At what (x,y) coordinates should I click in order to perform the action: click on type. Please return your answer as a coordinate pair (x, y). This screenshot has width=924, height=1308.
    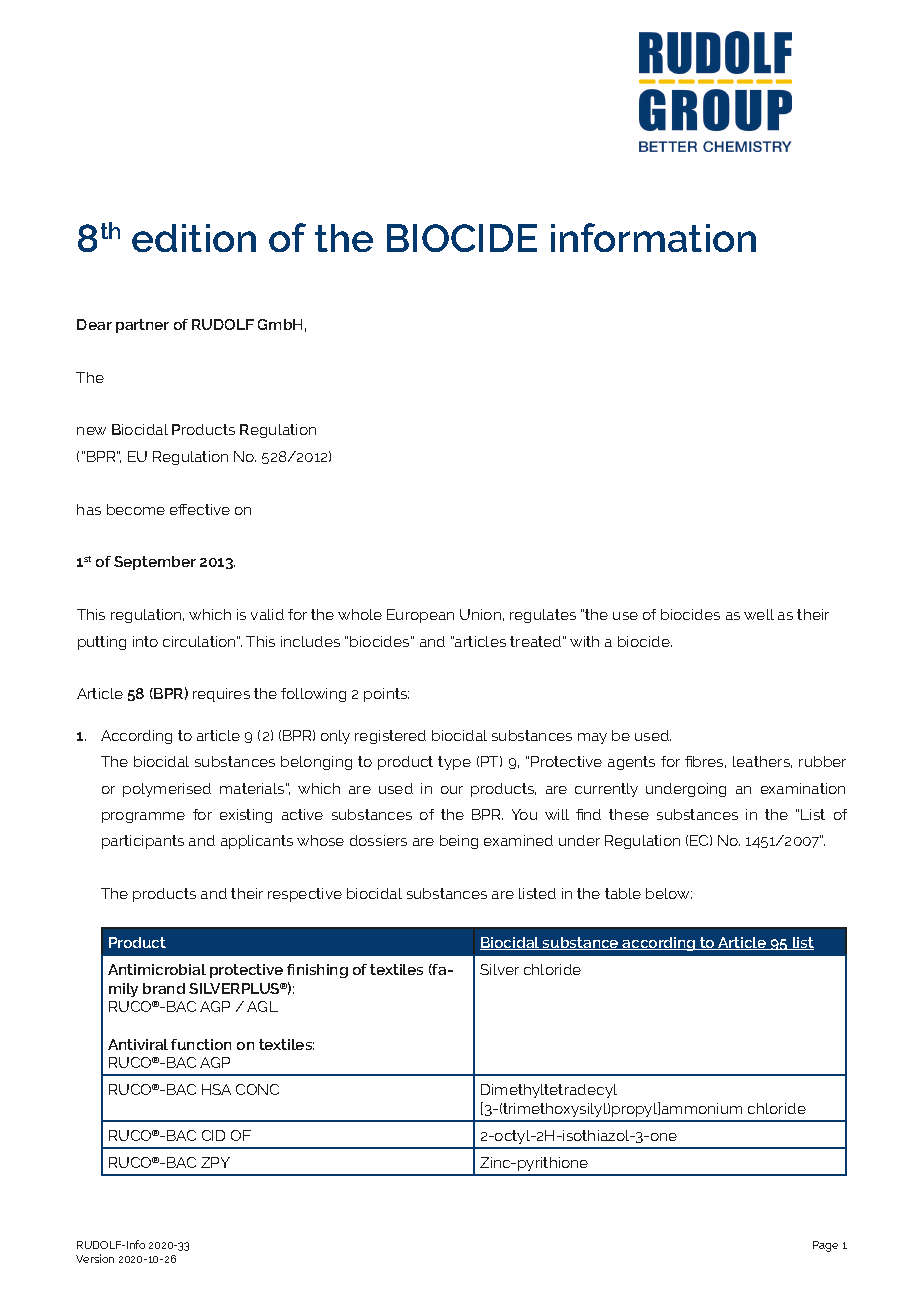
    Looking at the image, I should click on (454, 763).
